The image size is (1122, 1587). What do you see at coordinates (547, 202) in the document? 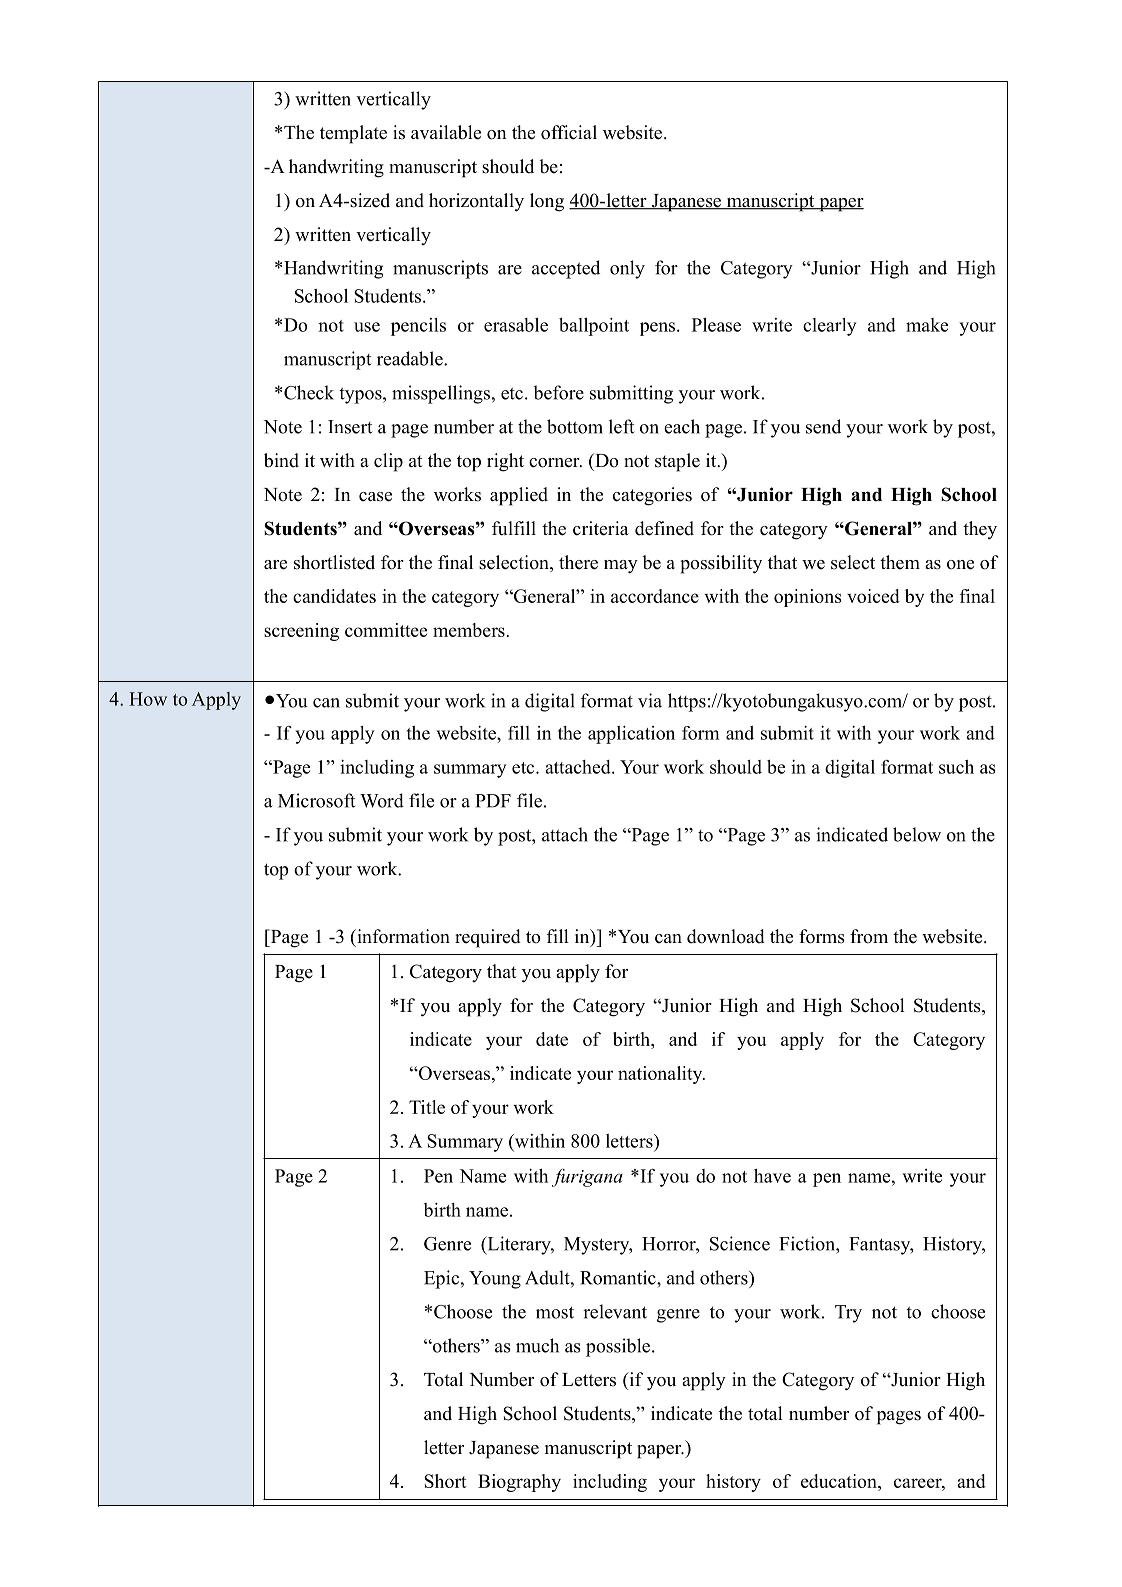
I see `long` at bounding box center [547, 202].
